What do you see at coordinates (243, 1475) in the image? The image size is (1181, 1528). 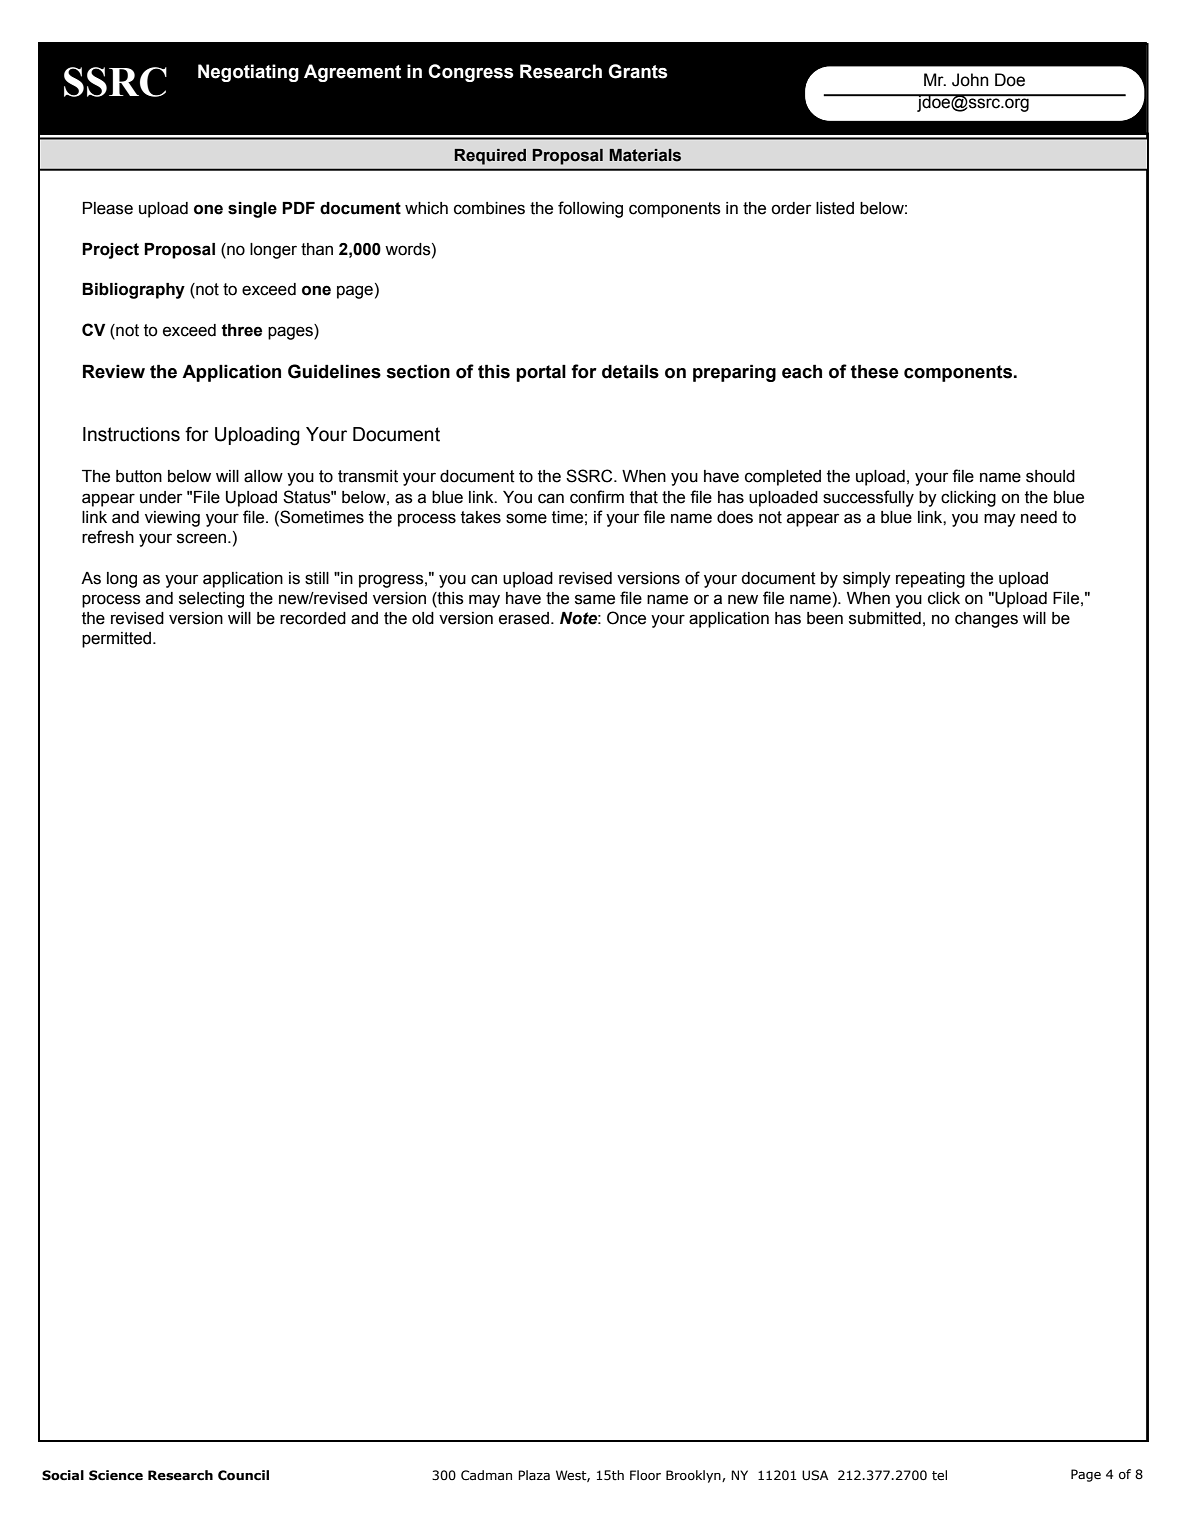 I see `Council` at bounding box center [243, 1475].
